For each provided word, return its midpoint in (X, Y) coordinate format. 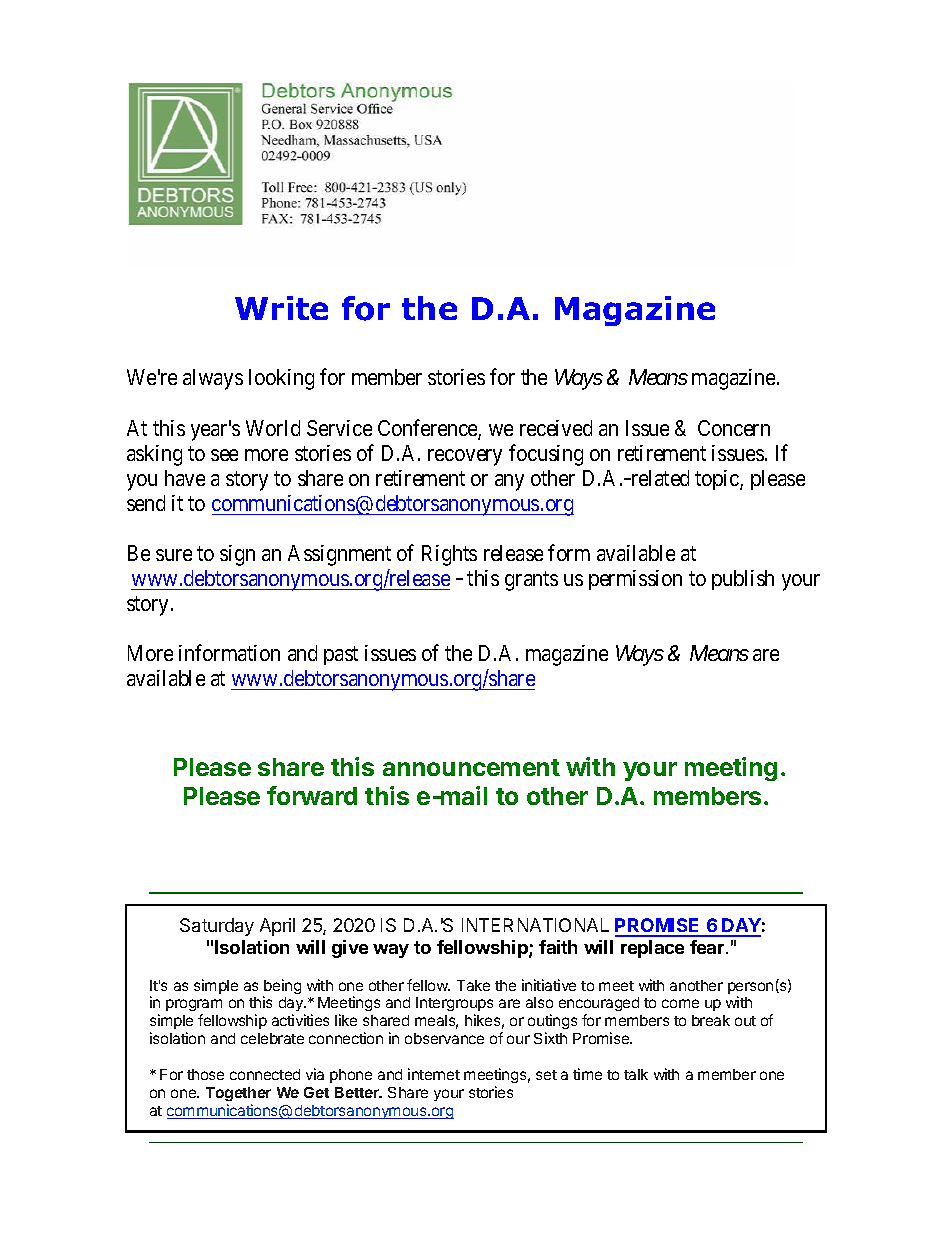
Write (281, 308)
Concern (734, 428)
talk (636, 1074)
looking (281, 379)
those (205, 1074)
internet (434, 1074)
